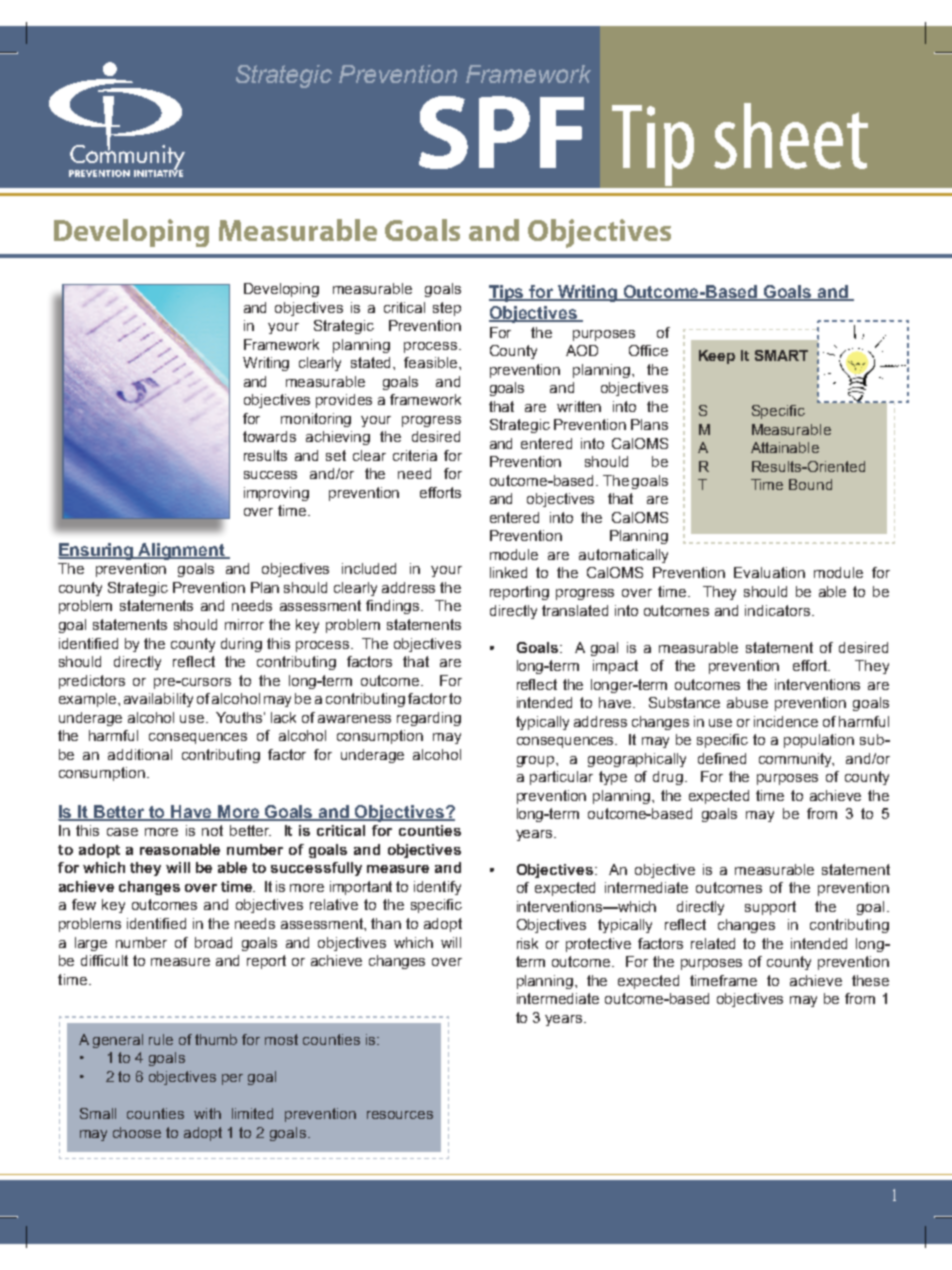 The image size is (952, 1270). Describe the element at coordinates (394, 607) in the screenshot. I see `findings` at that location.
